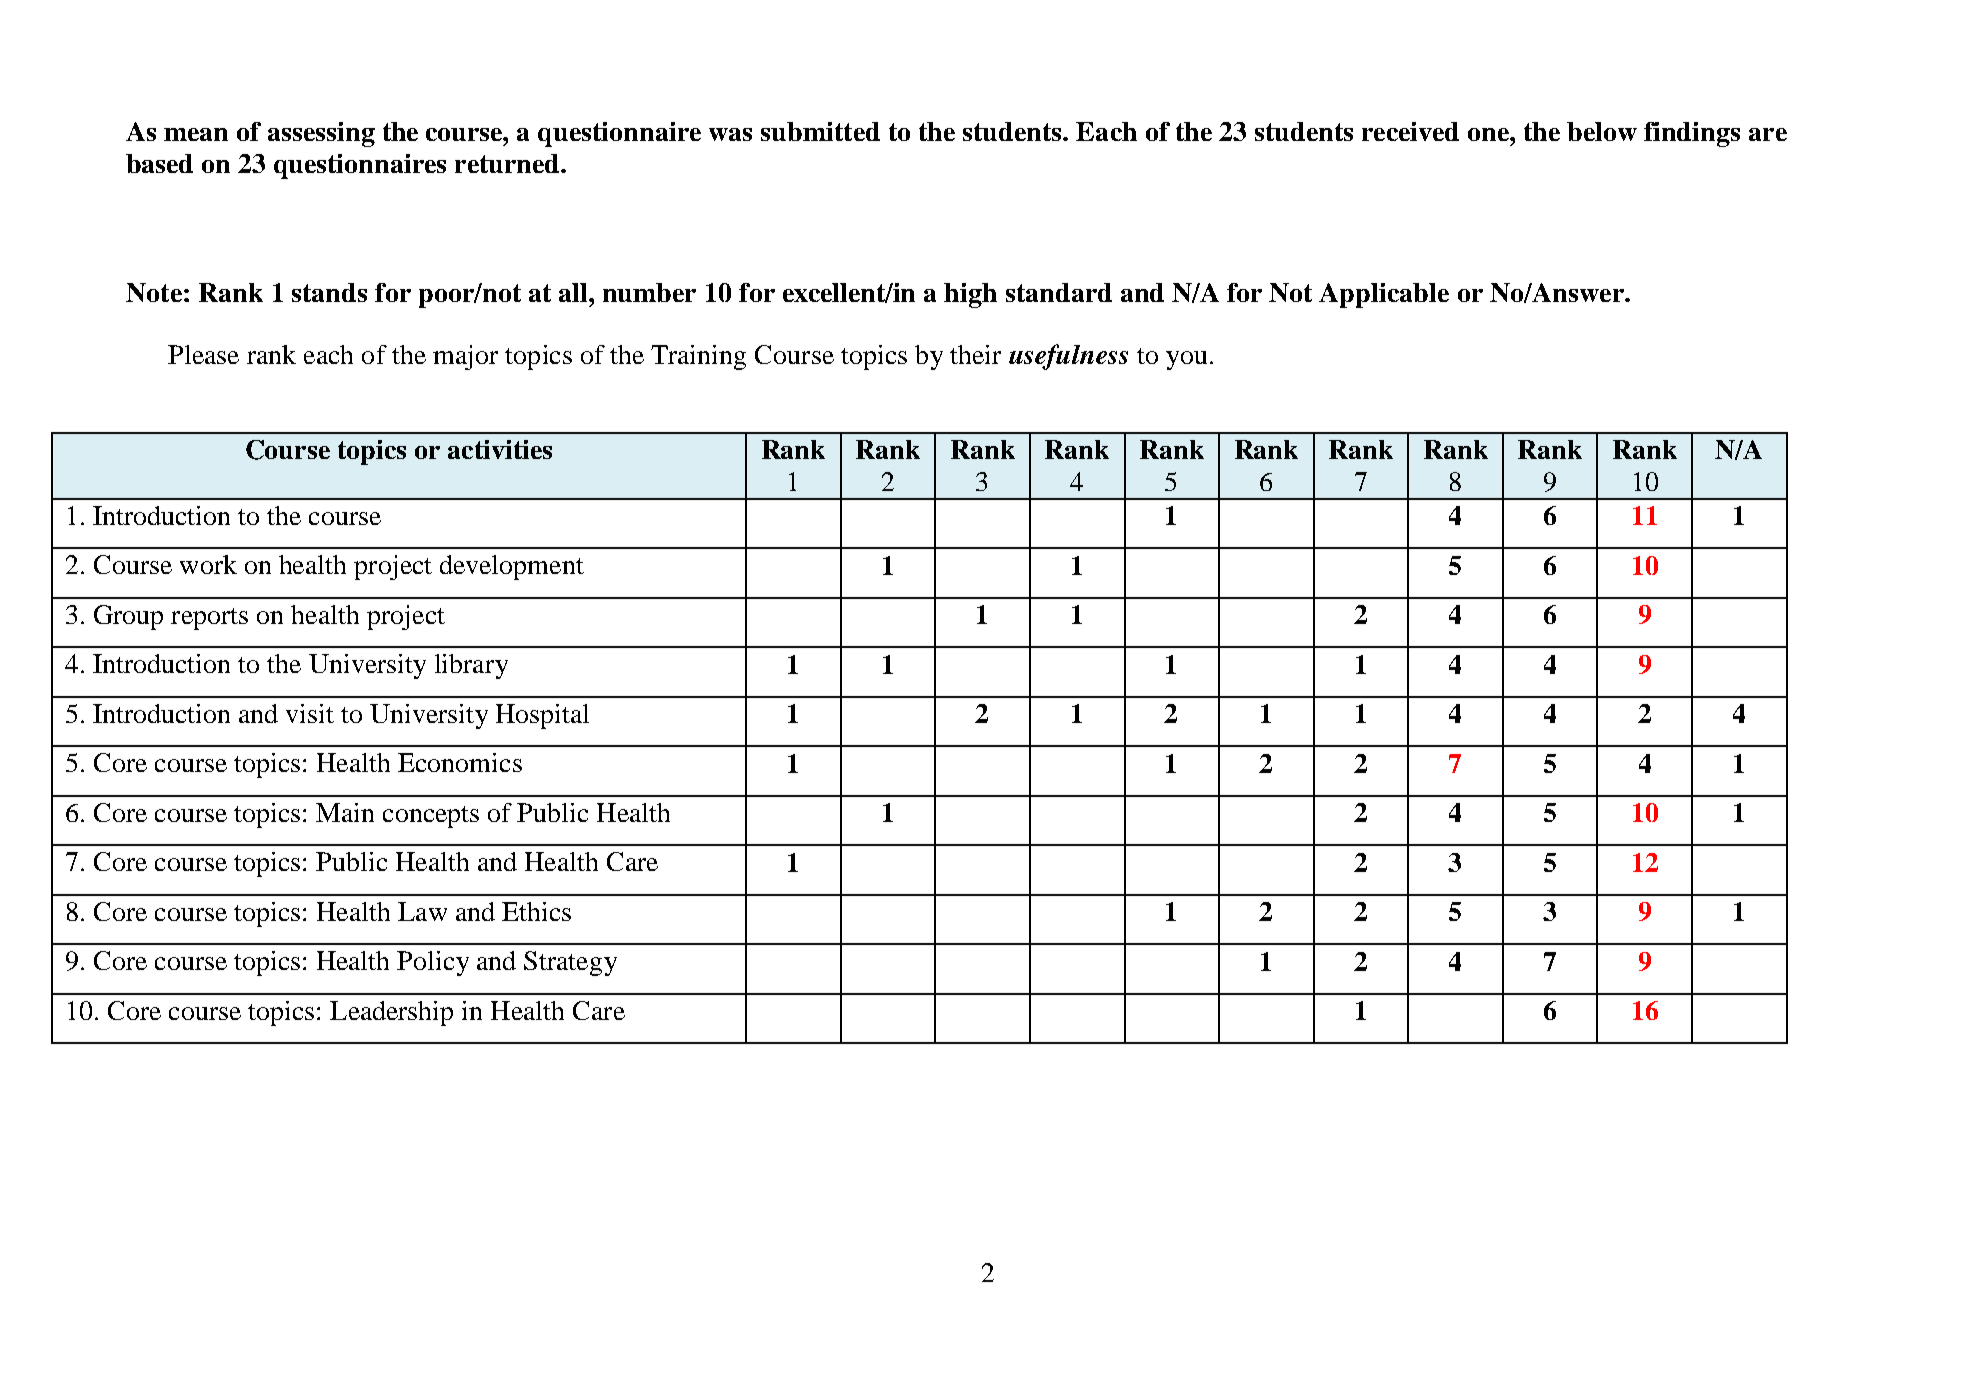  Describe the element at coordinates (471, 666) in the document. I see `library` at that location.
